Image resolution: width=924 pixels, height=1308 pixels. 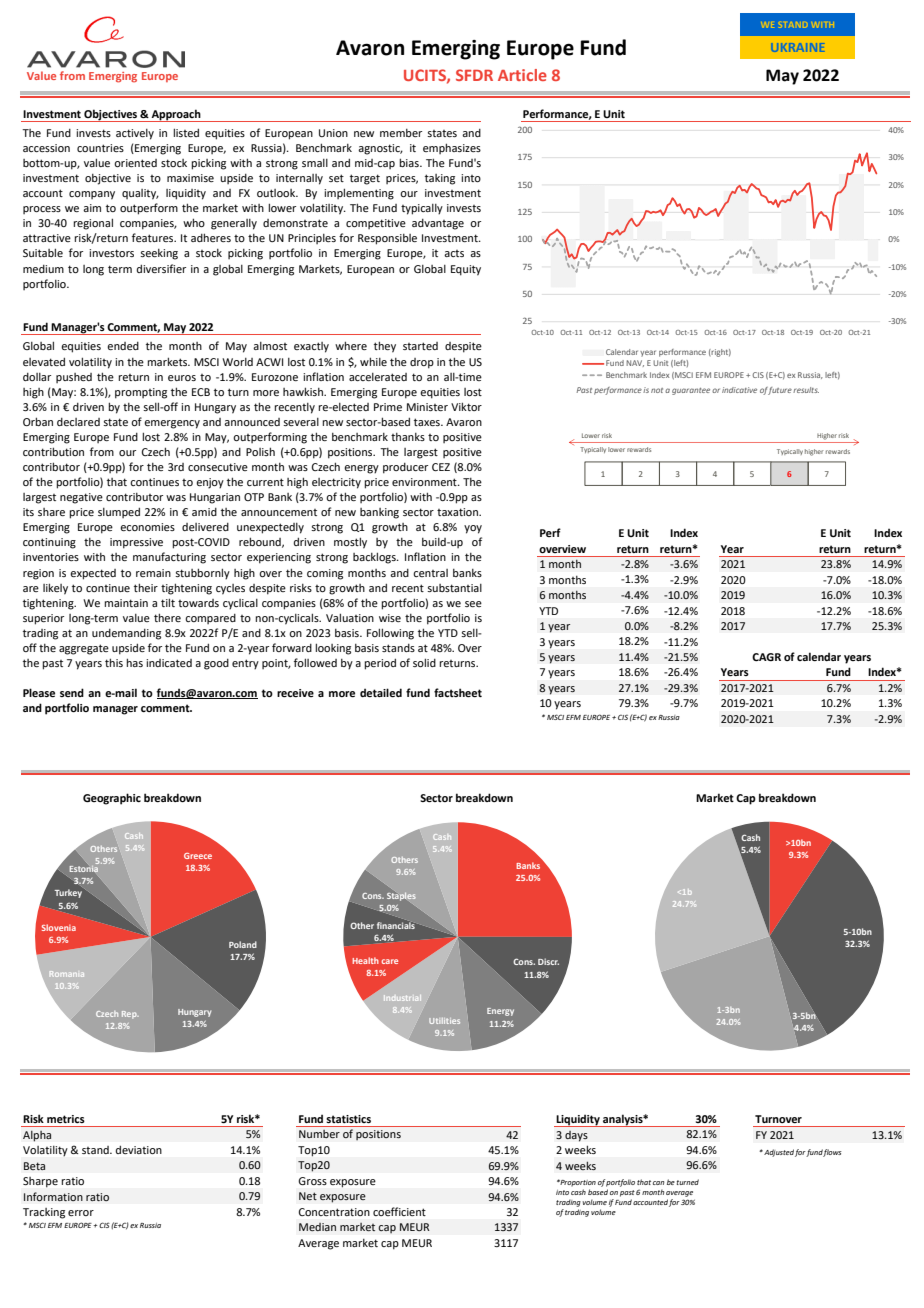 What do you see at coordinates (739, 390) in the screenshot?
I see `indicative` at bounding box center [739, 390].
